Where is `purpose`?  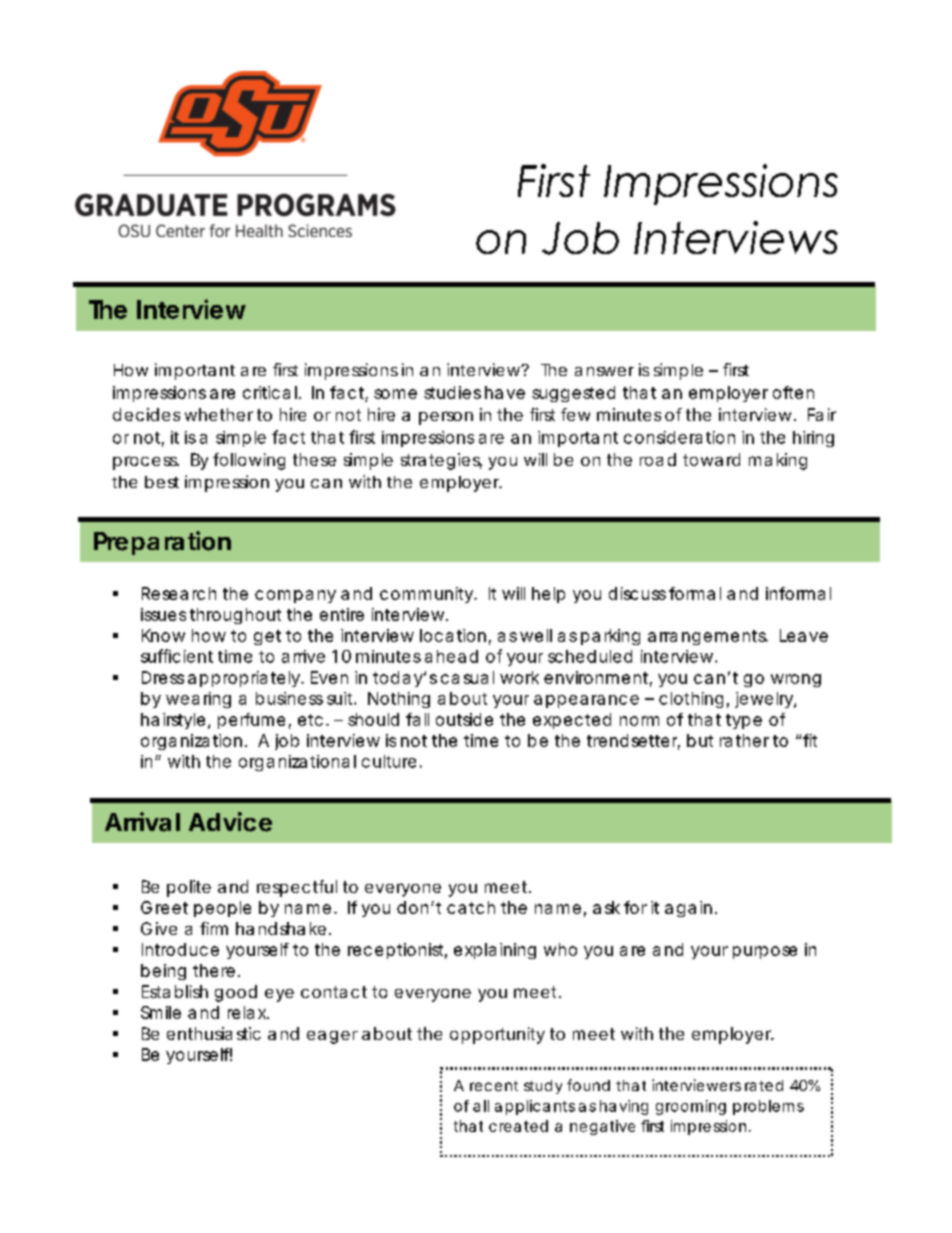
purpose is located at coordinates (765, 952).
